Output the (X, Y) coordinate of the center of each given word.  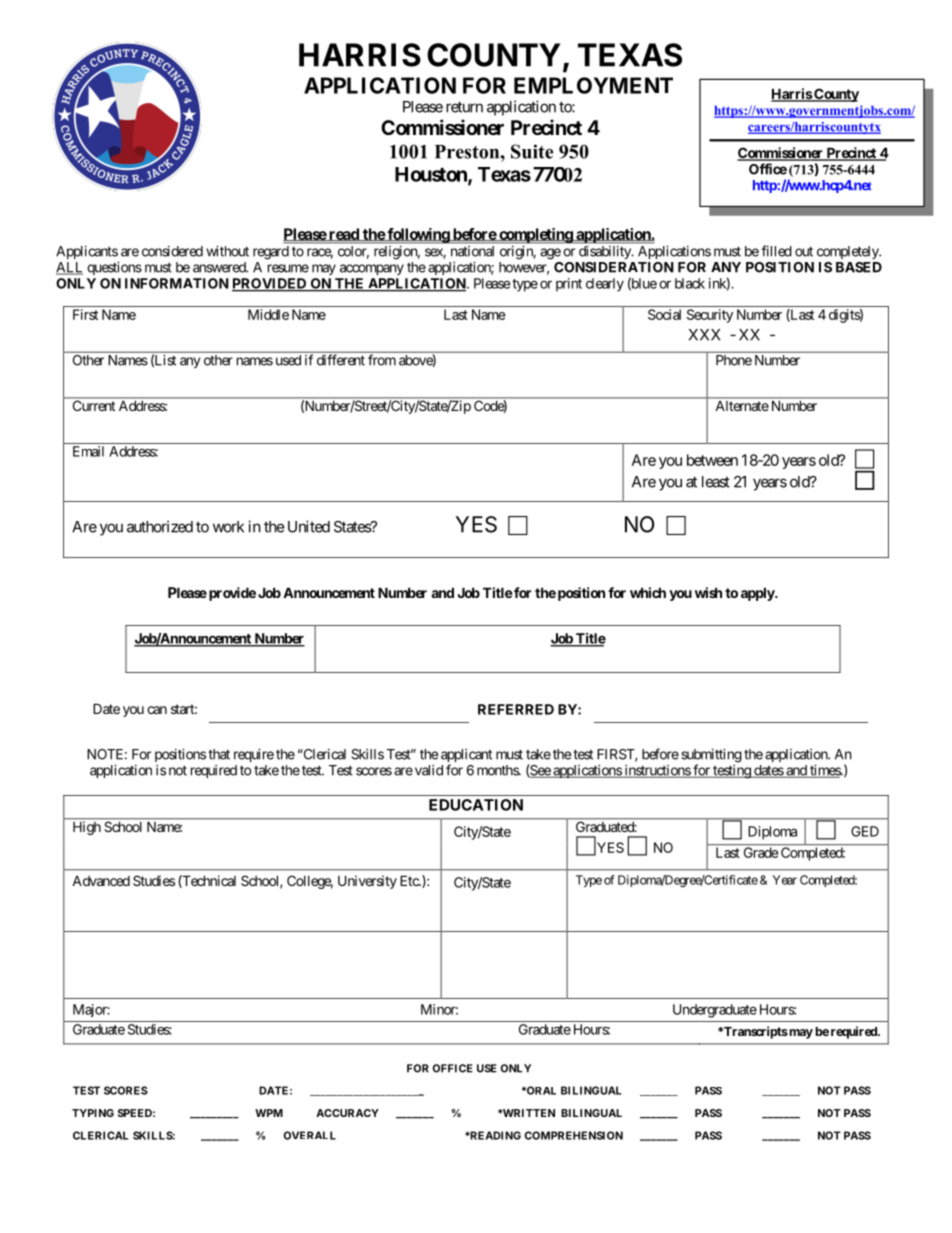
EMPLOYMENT (593, 85)
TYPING (93, 1113)
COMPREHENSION (573, 1135)
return (464, 107)
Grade (761, 852)
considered (172, 251)
